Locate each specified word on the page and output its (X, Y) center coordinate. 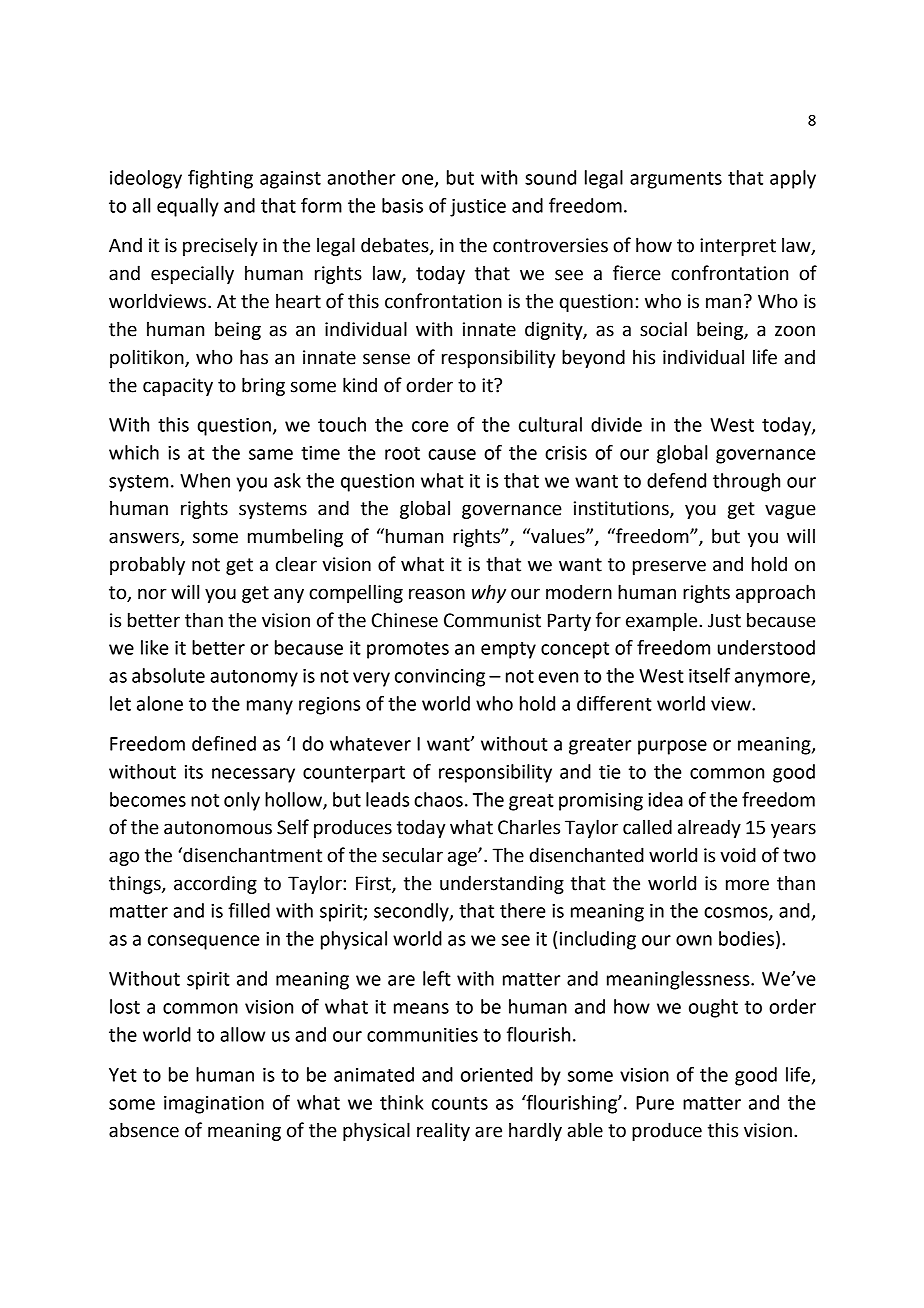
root (402, 453)
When (205, 480)
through (746, 482)
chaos (438, 799)
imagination (214, 1105)
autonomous (218, 828)
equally (188, 207)
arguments (676, 180)
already (709, 828)
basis (402, 205)
